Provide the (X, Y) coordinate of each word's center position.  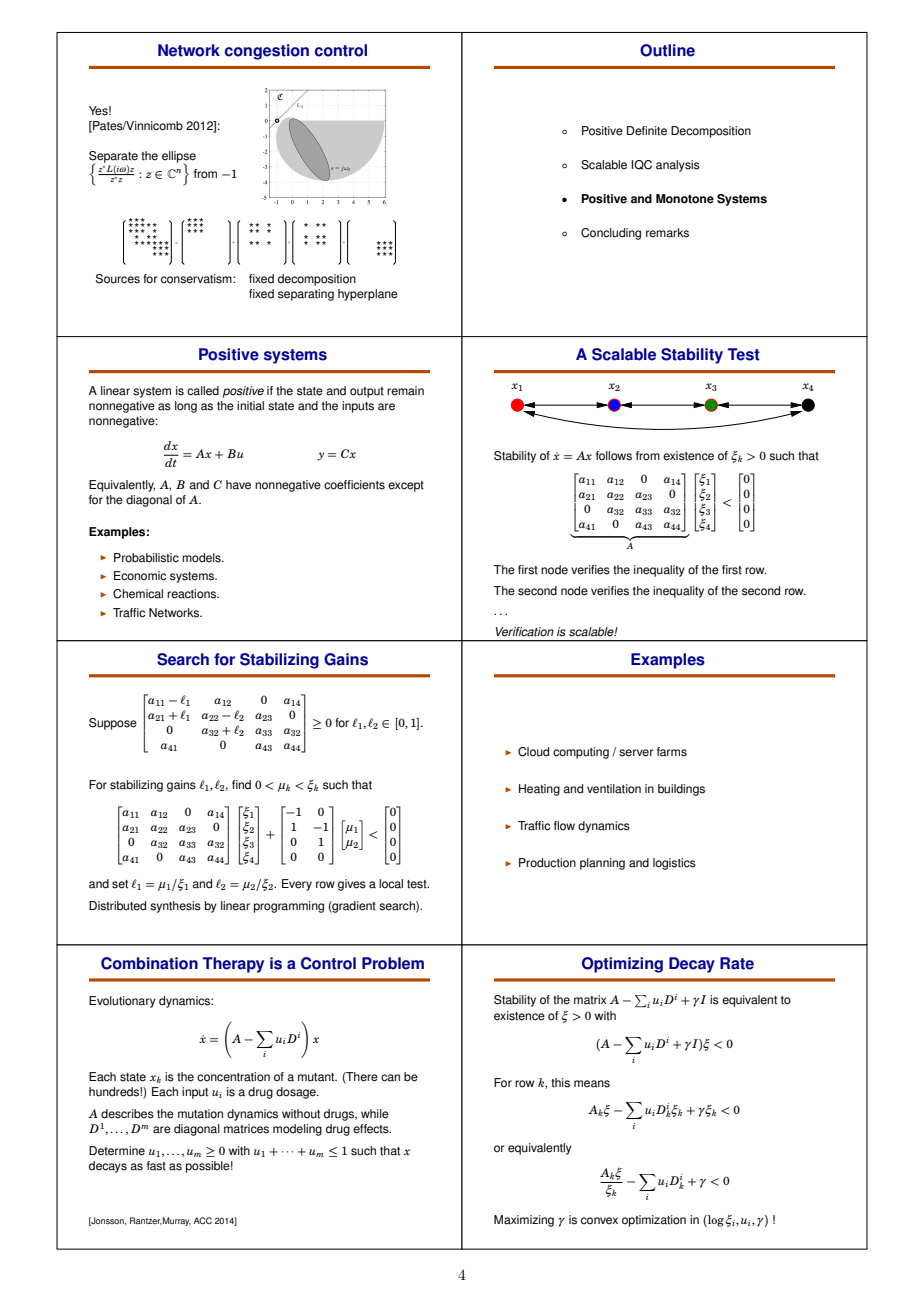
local (391, 884)
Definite (647, 131)
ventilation (614, 789)
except (406, 486)
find (241, 785)
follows (614, 456)
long (186, 407)
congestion (267, 52)
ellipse (179, 158)
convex (599, 1221)
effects (372, 1129)
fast (156, 1166)
